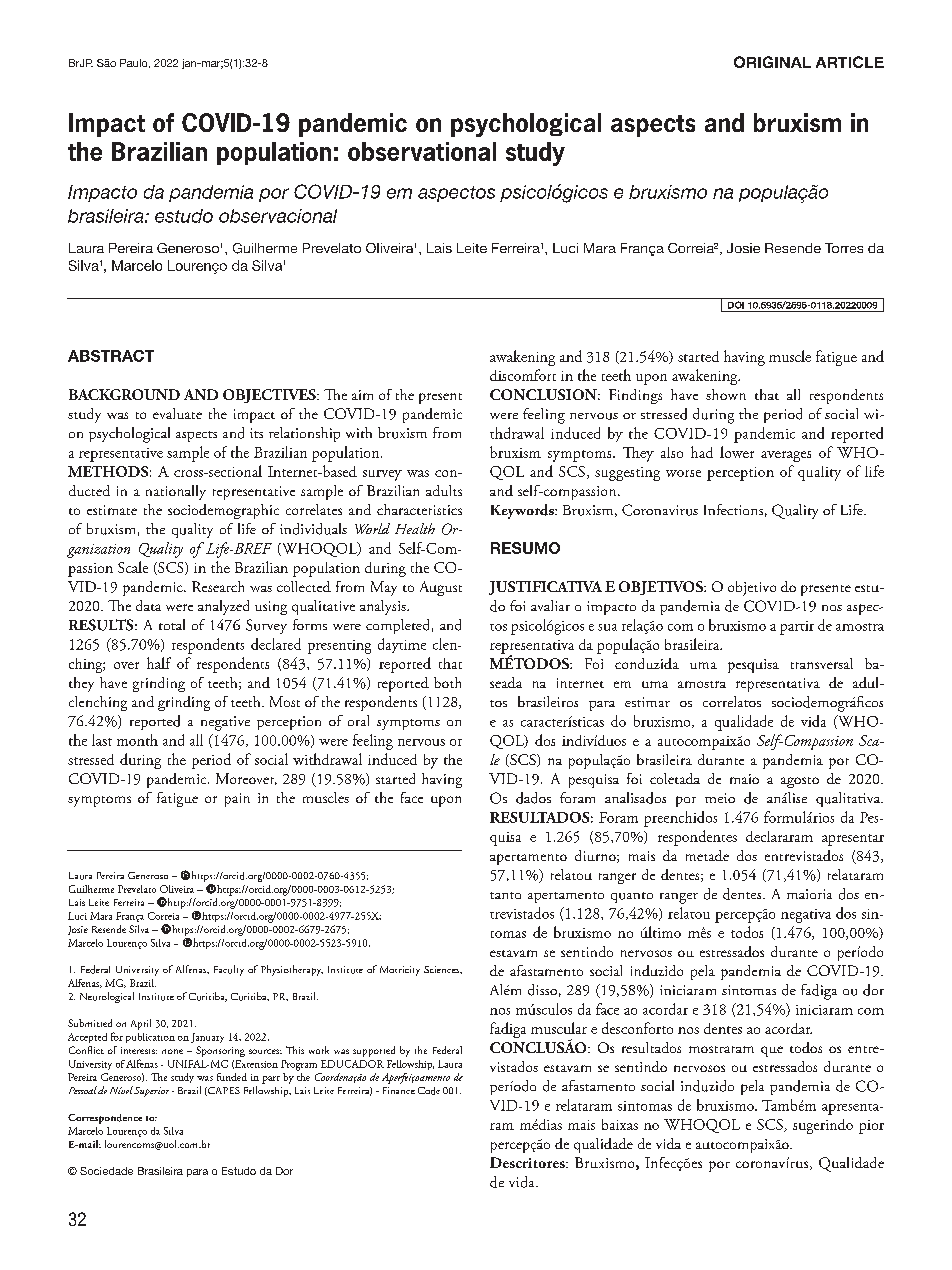 Image resolution: width=952 pixels, height=1270 pixels. What do you see at coordinates (135, 63) in the screenshot?
I see `Paulo` at bounding box center [135, 63].
